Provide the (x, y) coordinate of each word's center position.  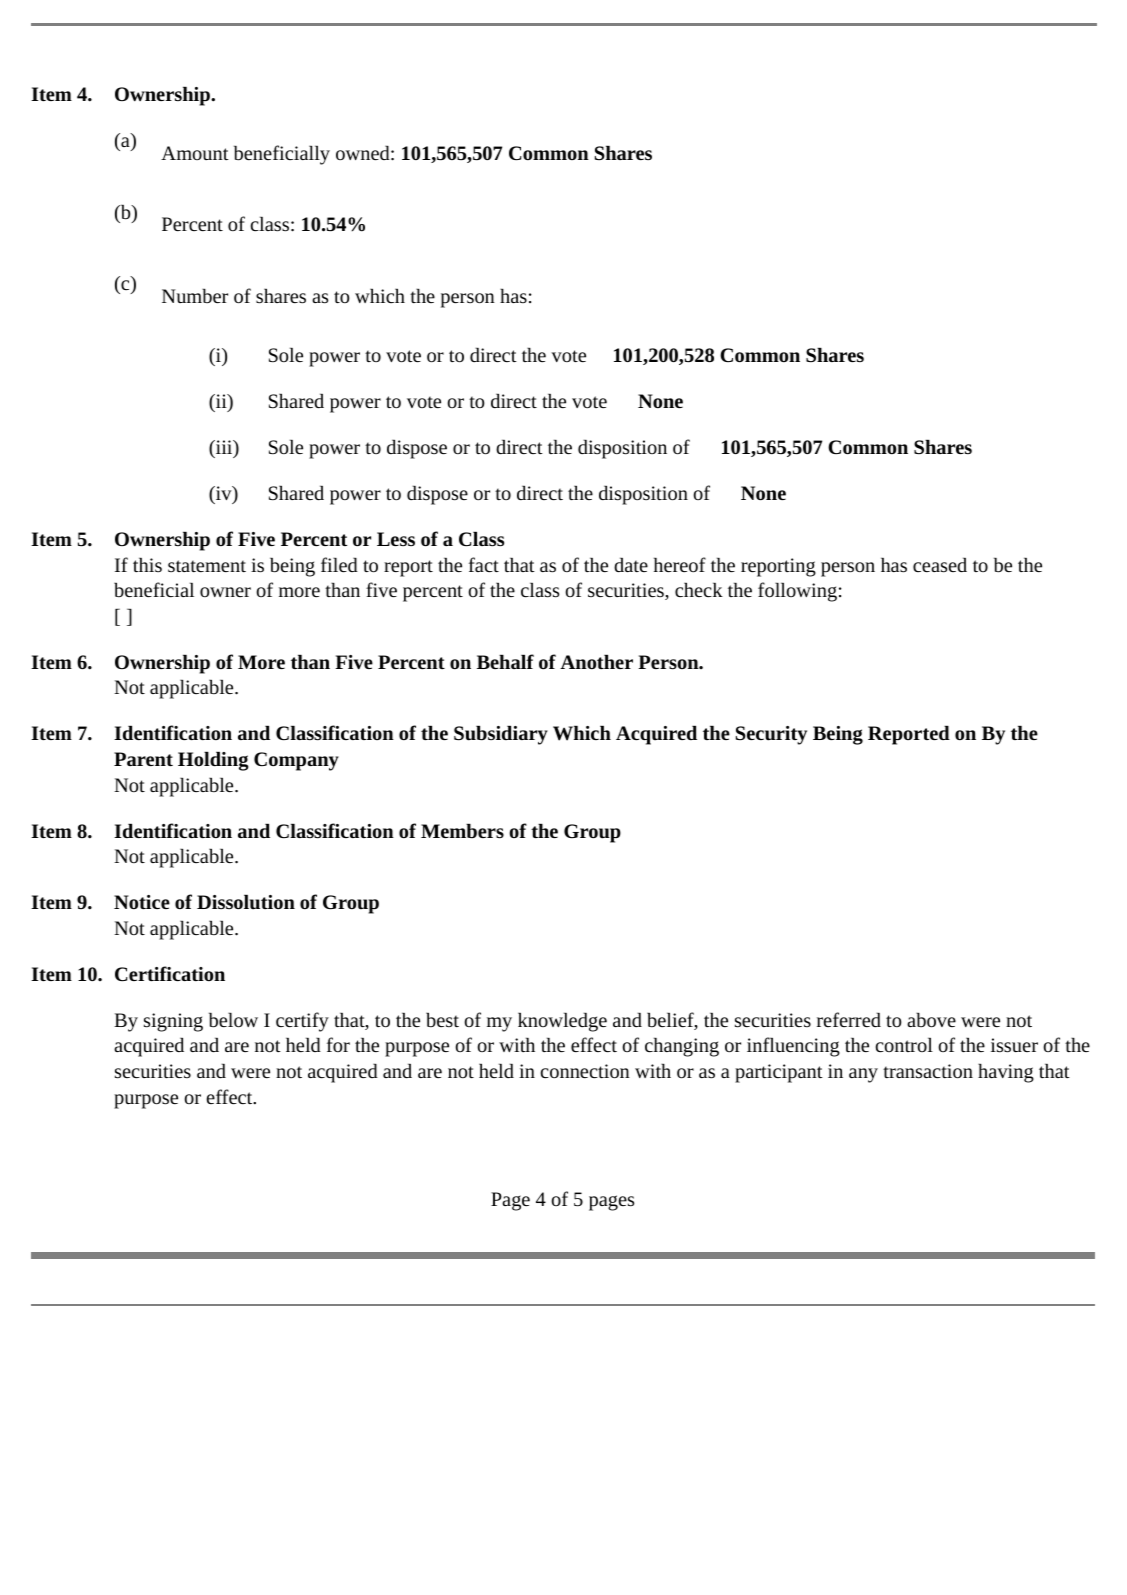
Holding (213, 761)
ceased (940, 565)
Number (195, 296)
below (233, 1020)
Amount (195, 153)
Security (771, 735)
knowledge (562, 1022)
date (631, 565)
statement (207, 566)
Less (396, 539)
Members (462, 831)
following (797, 592)
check (699, 590)
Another (596, 662)
